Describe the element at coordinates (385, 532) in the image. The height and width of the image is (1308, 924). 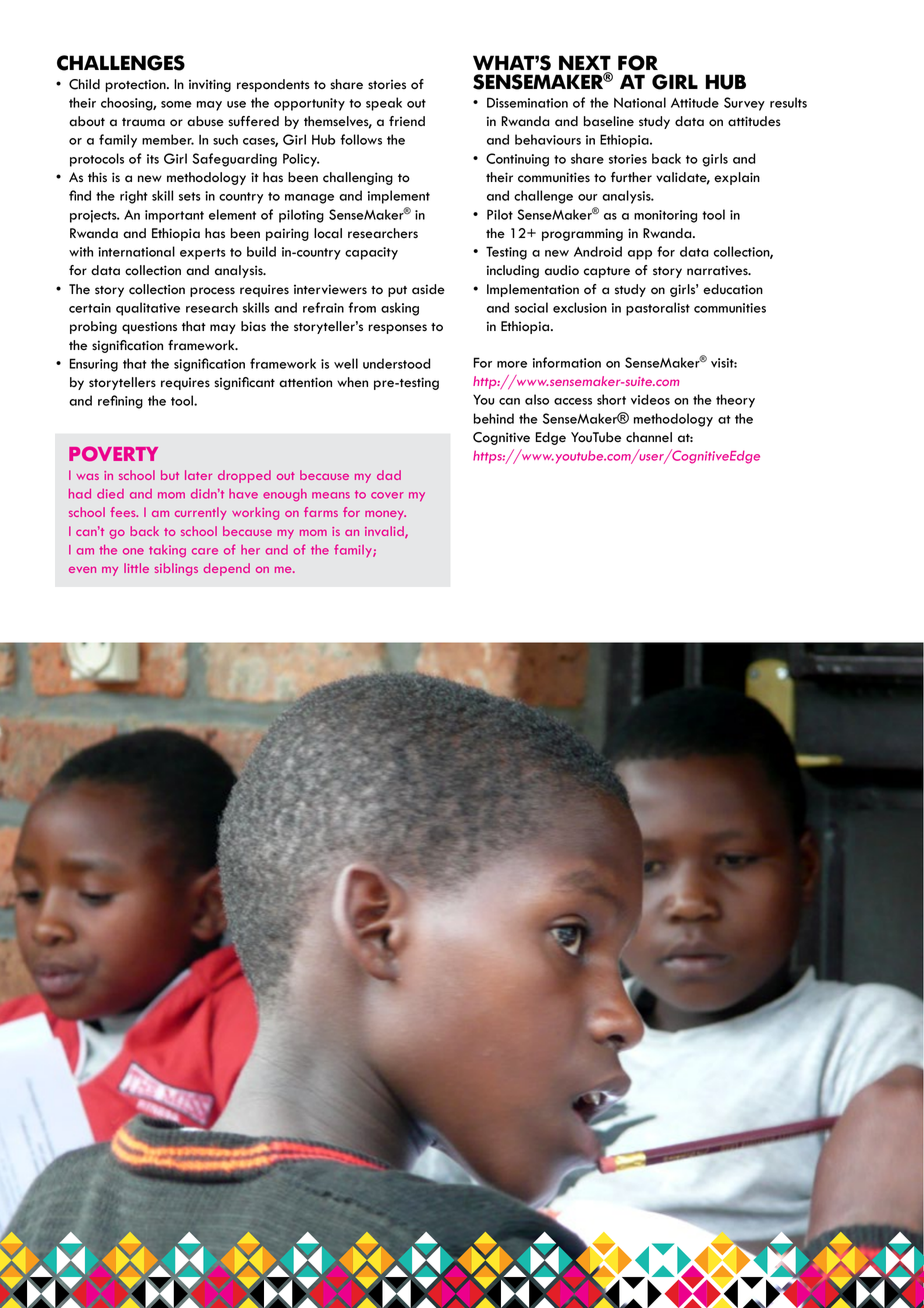
I see `invalid` at that location.
